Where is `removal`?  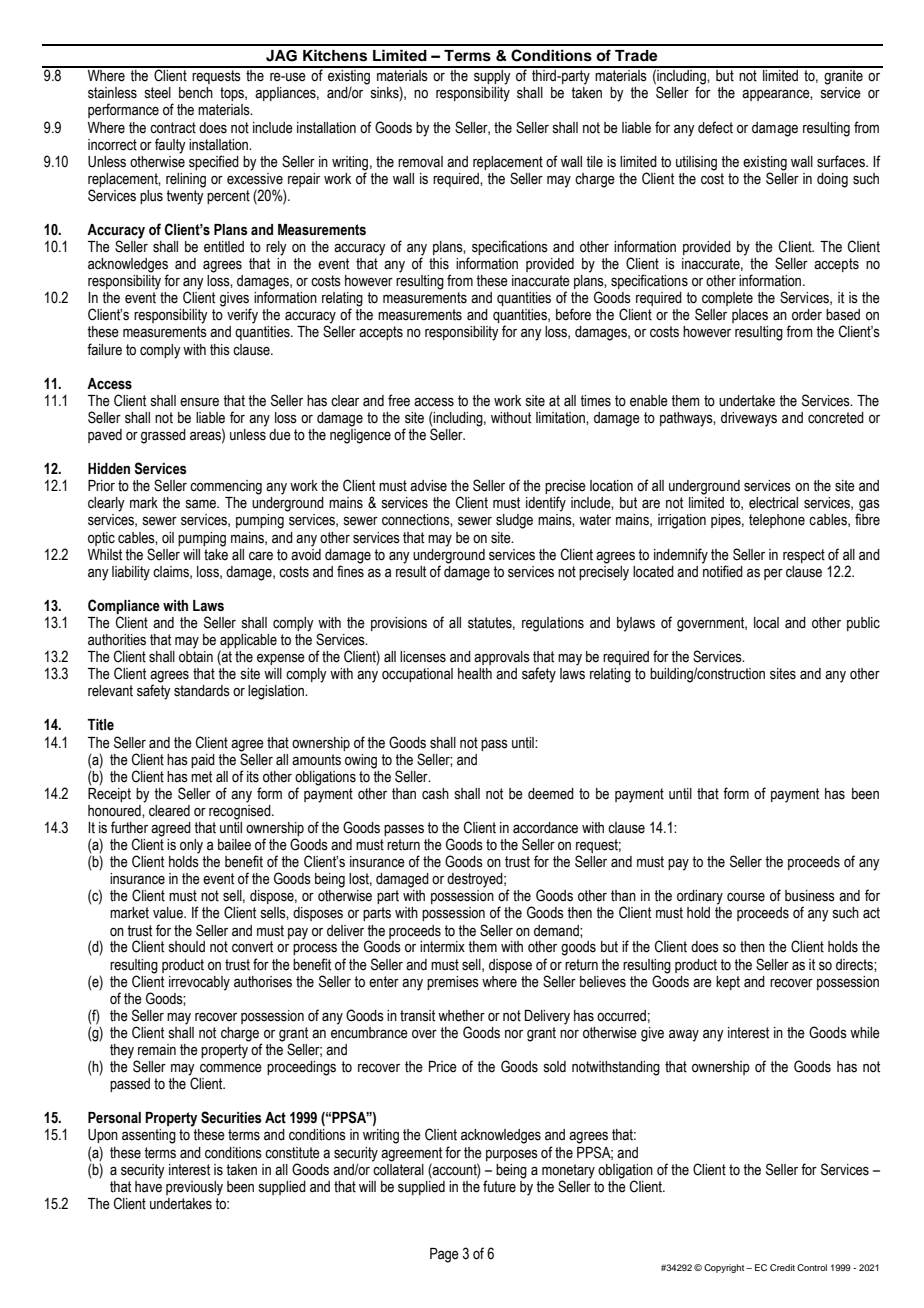
removal is located at coordinates (420, 162).
